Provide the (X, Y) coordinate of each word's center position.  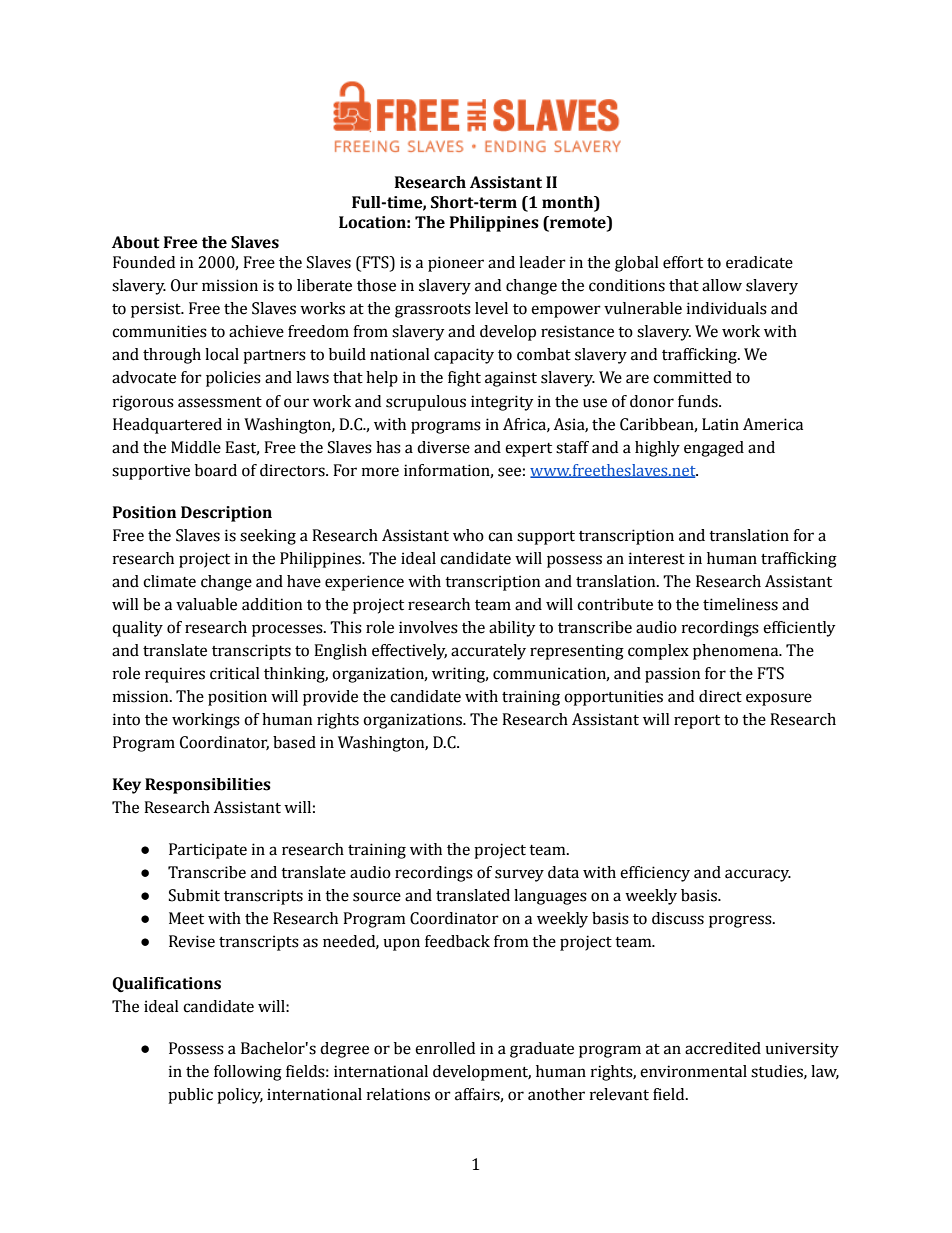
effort (683, 262)
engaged (714, 449)
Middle (196, 447)
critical (235, 673)
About (136, 242)
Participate (208, 851)
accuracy (758, 875)
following (248, 1073)
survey (519, 875)
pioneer (456, 264)
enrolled (445, 1048)
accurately (488, 652)
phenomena (737, 652)
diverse (443, 447)
